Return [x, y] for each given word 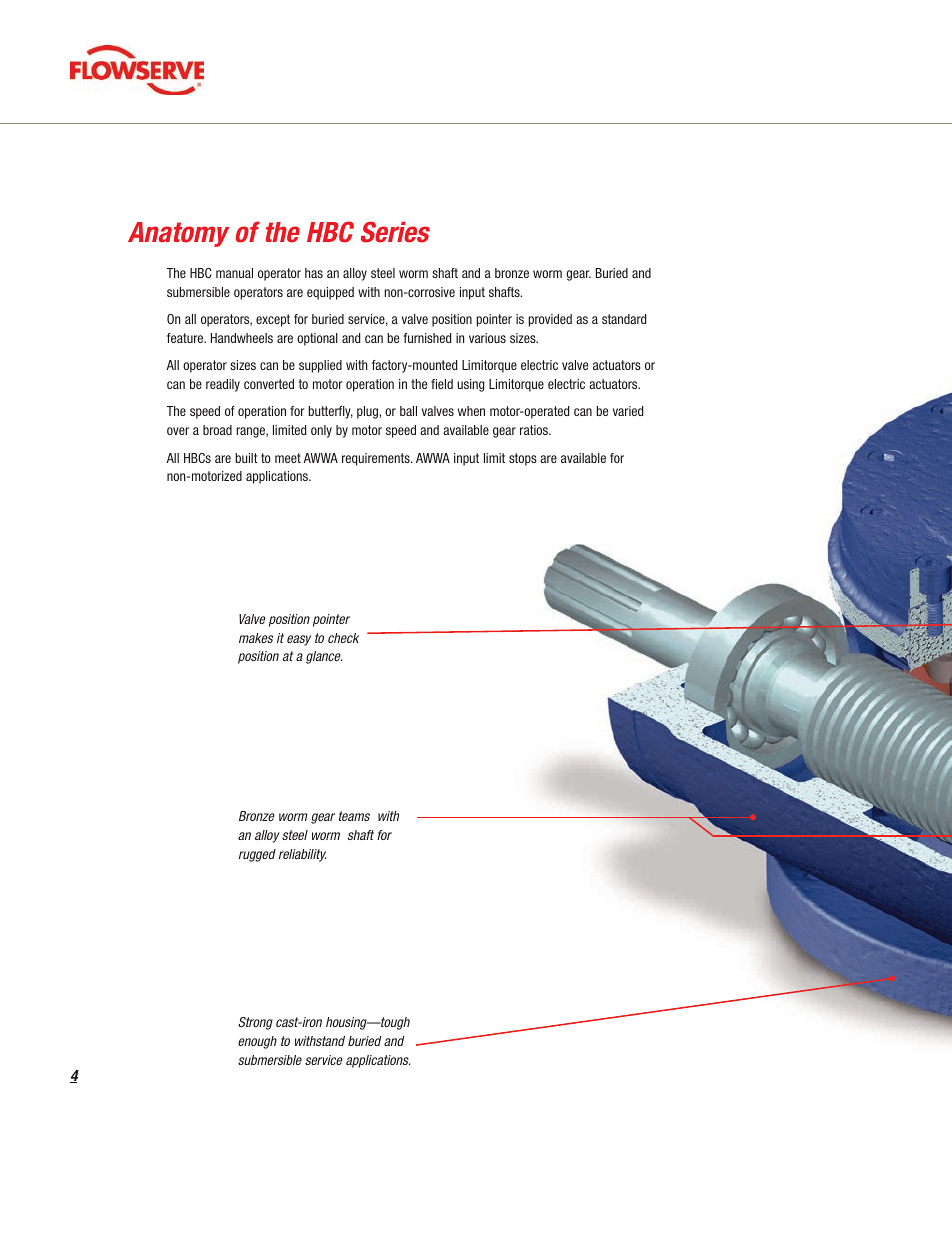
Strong [255, 1023]
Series [395, 232]
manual [234, 273]
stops [523, 459]
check [343, 638]
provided [550, 320]
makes [256, 638]
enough [257, 1042]
